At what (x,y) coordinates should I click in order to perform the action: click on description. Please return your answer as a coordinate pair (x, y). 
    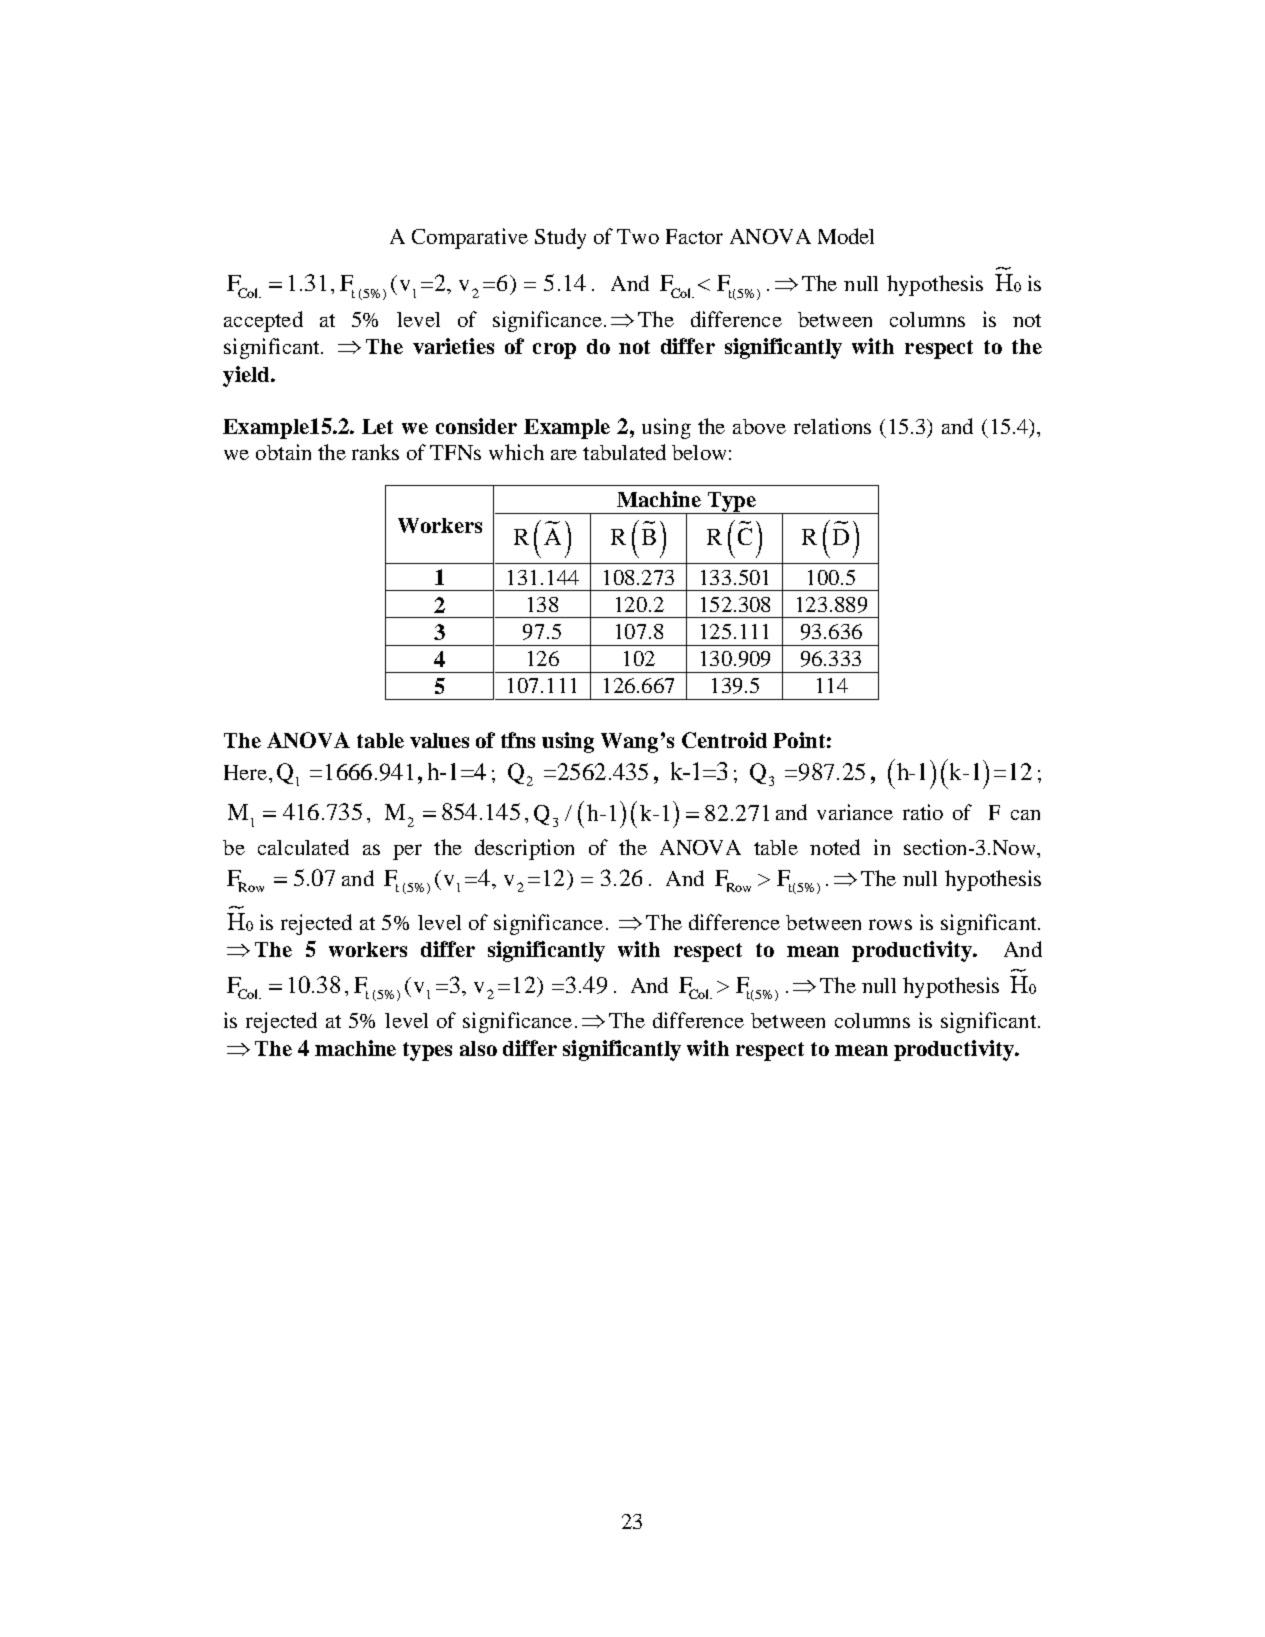
    Looking at the image, I should click on (524, 849).
